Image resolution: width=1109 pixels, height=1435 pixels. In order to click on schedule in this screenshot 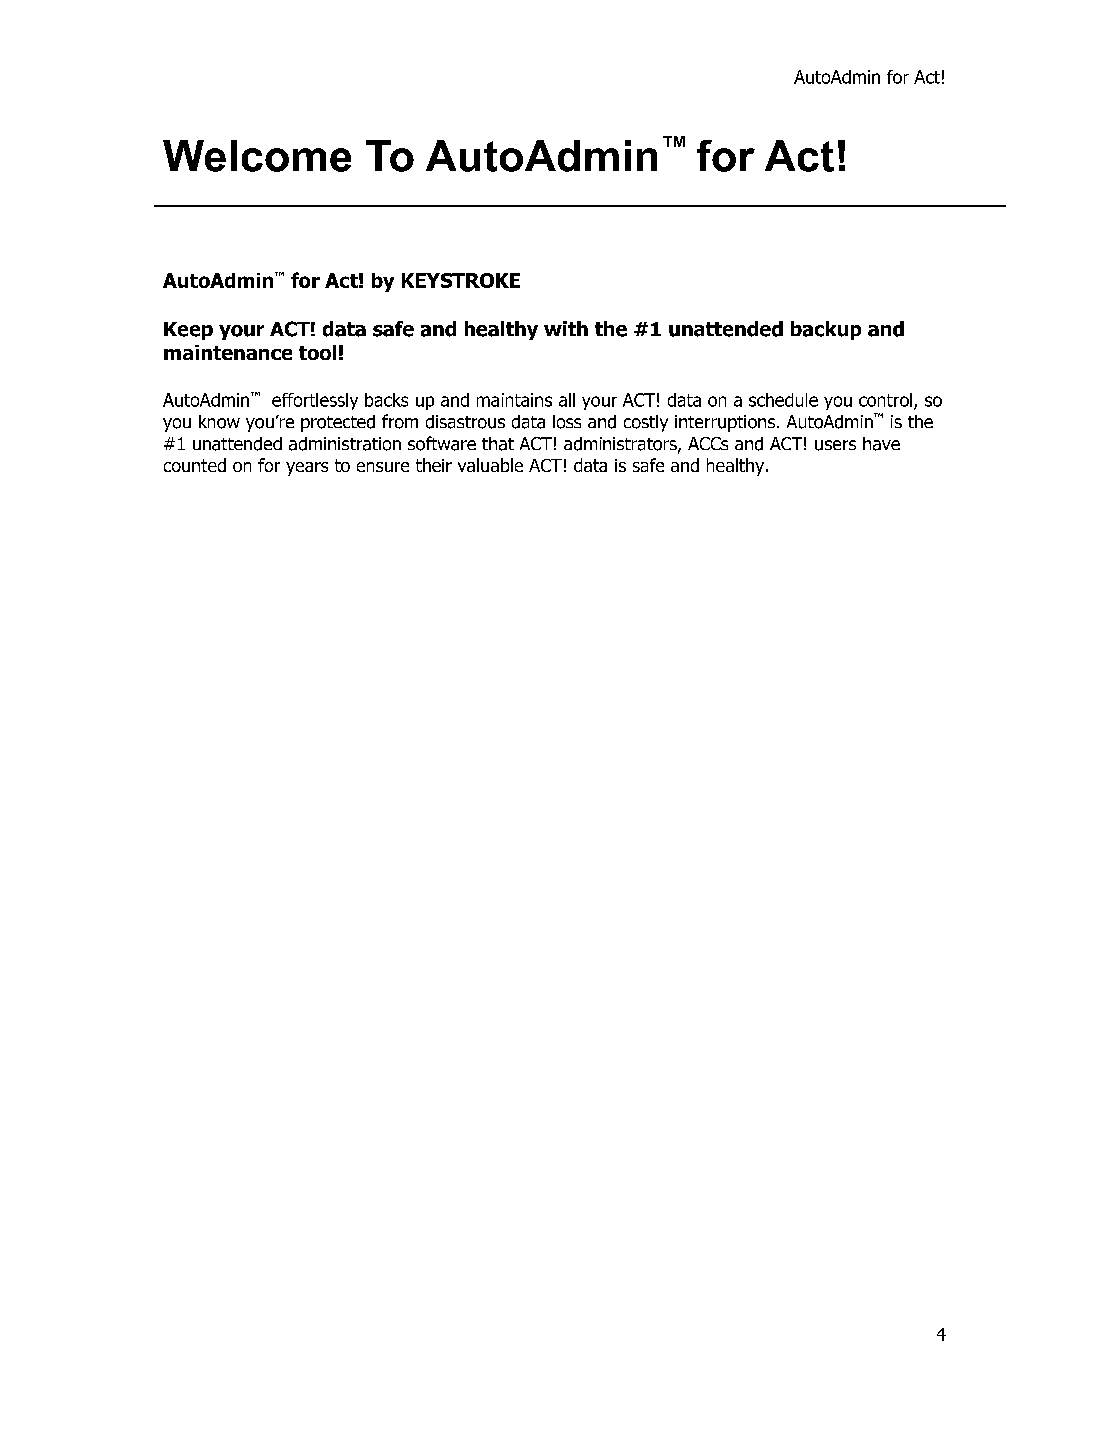, I will do `click(783, 400)`.
